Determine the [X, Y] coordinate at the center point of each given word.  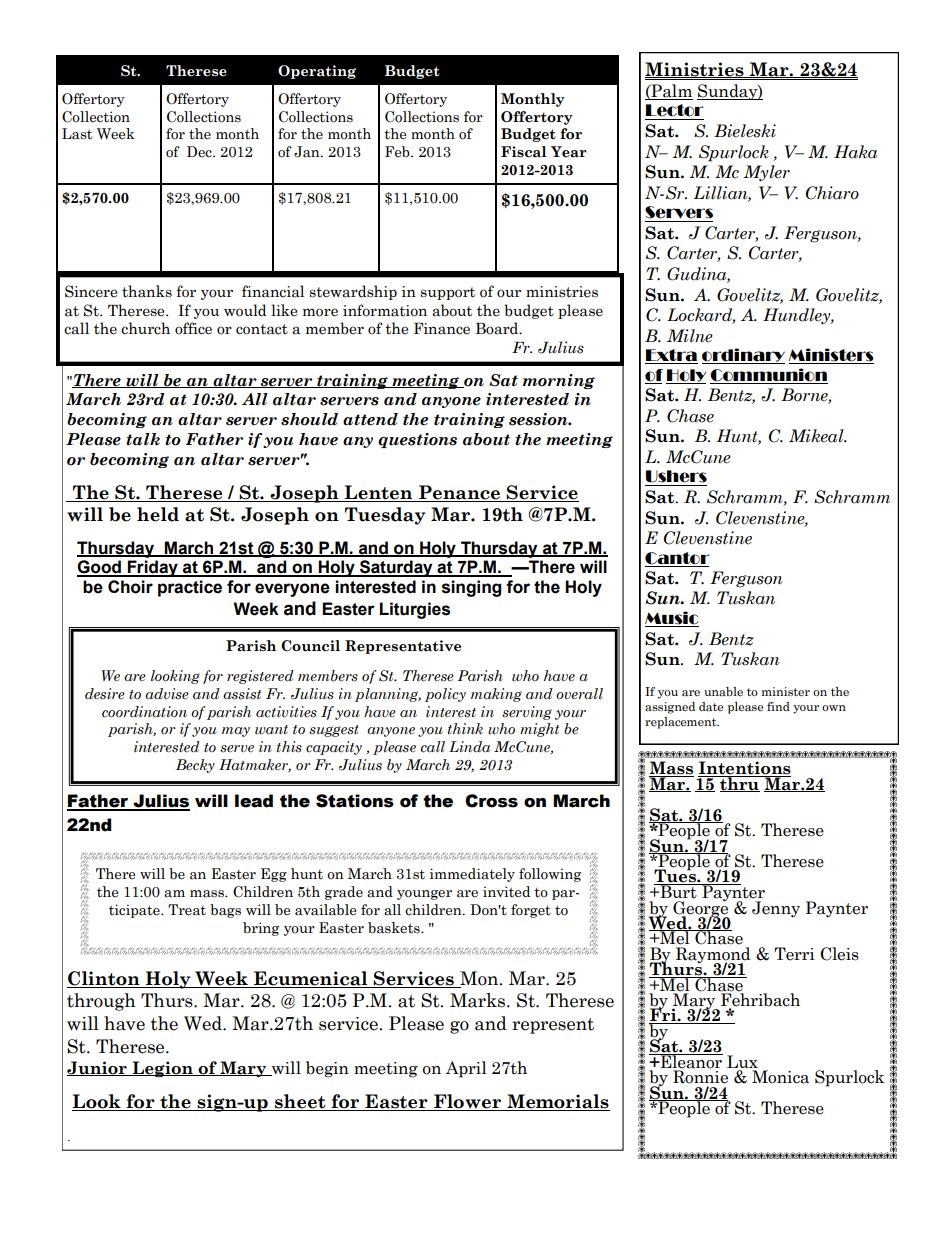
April [466, 1069]
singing [471, 588]
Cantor [677, 558]
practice [190, 588]
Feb [398, 152]
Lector [675, 110]
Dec [200, 152]
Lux [742, 1061]
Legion [162, 1069]
